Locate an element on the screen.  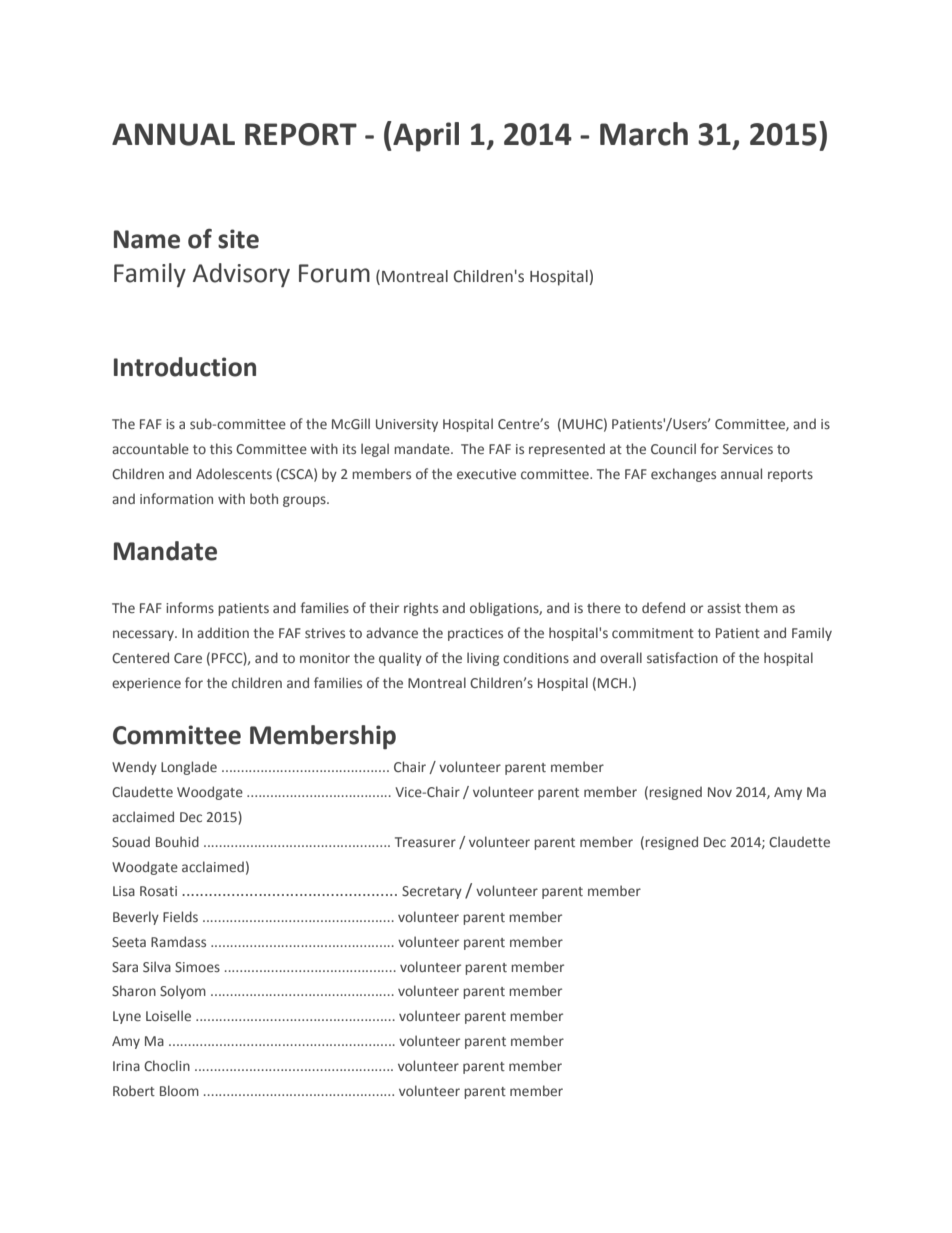
Treasurer is located at coordinates (425, 842).
